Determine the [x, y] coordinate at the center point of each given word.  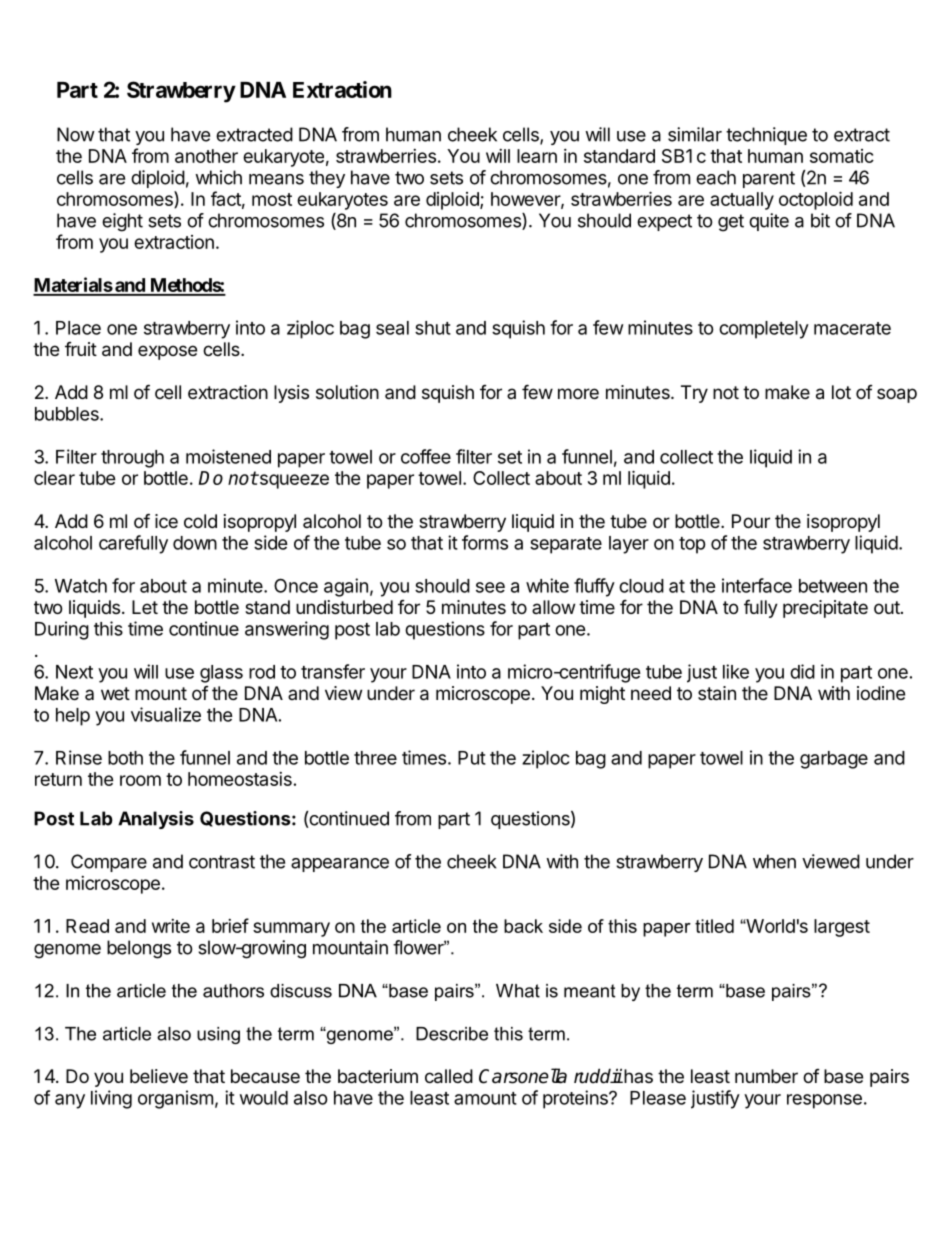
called [449, 1076]
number [766, 1076]
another [206, 156]
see [490, 587]
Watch [81, 586]
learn [537, 156]
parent [769, 179]
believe [159, 1076]
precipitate [825, 609]
